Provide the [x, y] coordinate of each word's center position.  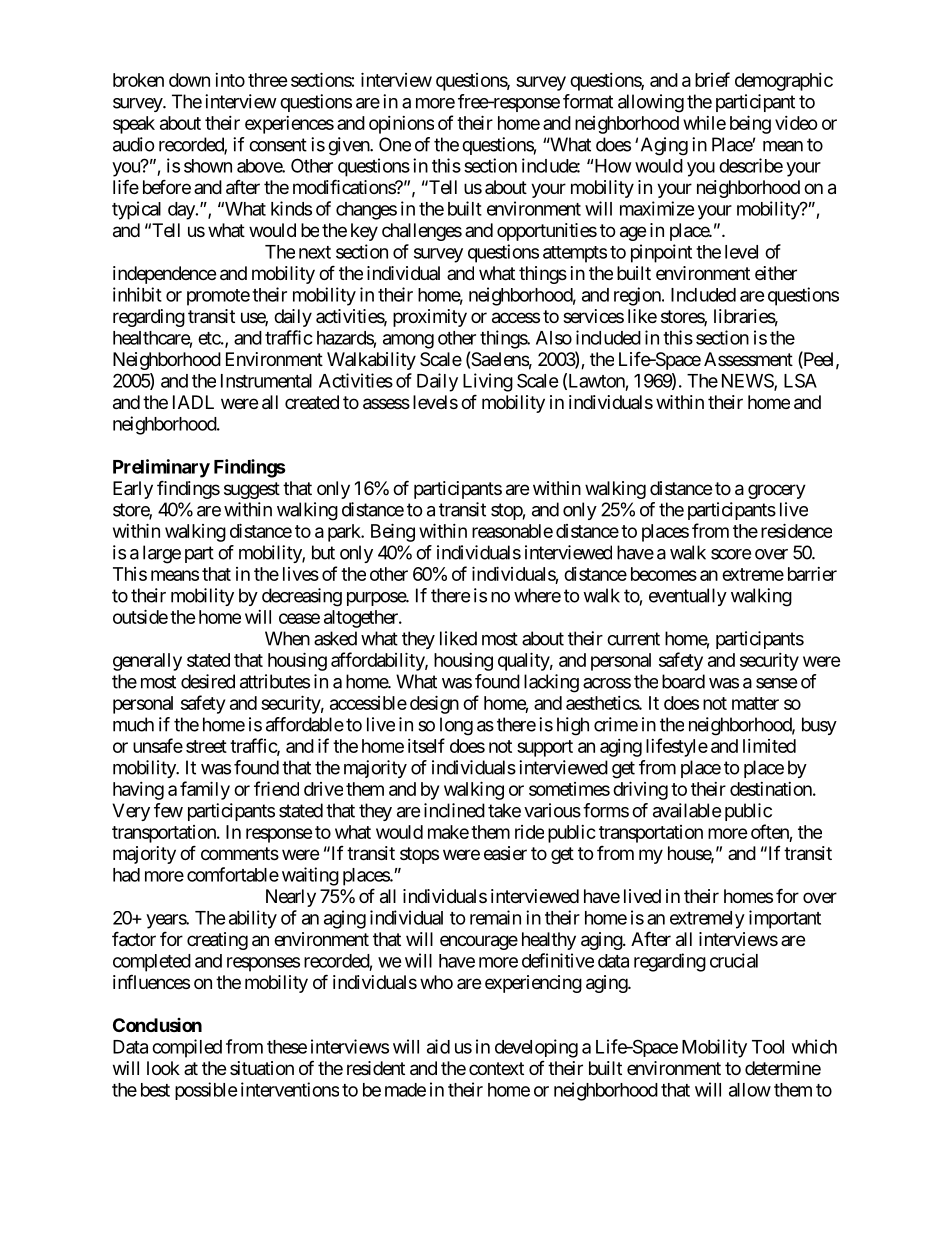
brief [712, 79]
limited [769, 746]
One [395, 144]
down [189, 80]
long [456, 726]
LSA [800, 380]
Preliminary [161, 468]
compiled [187, 1048]
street [206, 746]
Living [488, 382]
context [496, 1068]
